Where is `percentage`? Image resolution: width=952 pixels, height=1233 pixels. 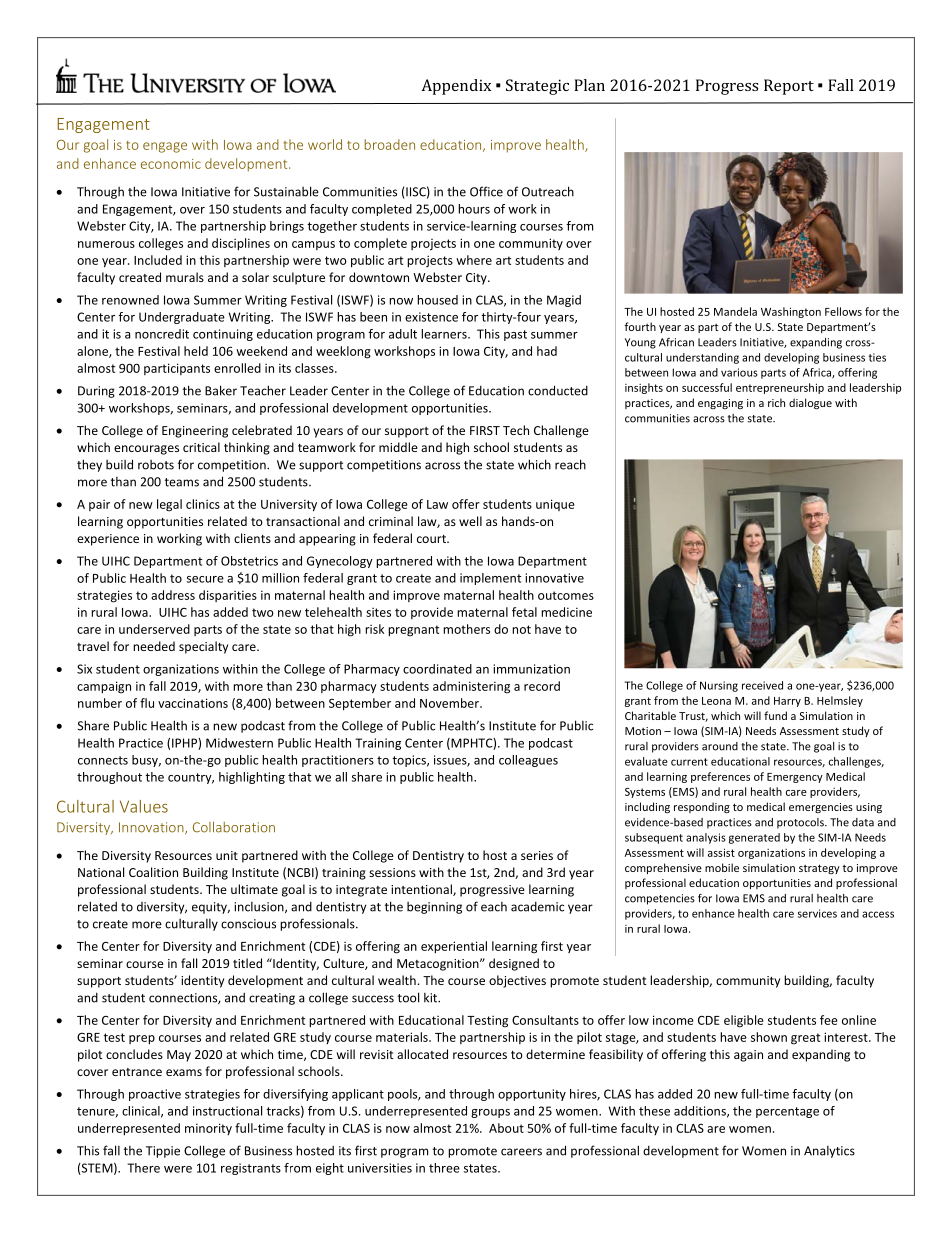 percentage is located at coordinates (787, 1112).
